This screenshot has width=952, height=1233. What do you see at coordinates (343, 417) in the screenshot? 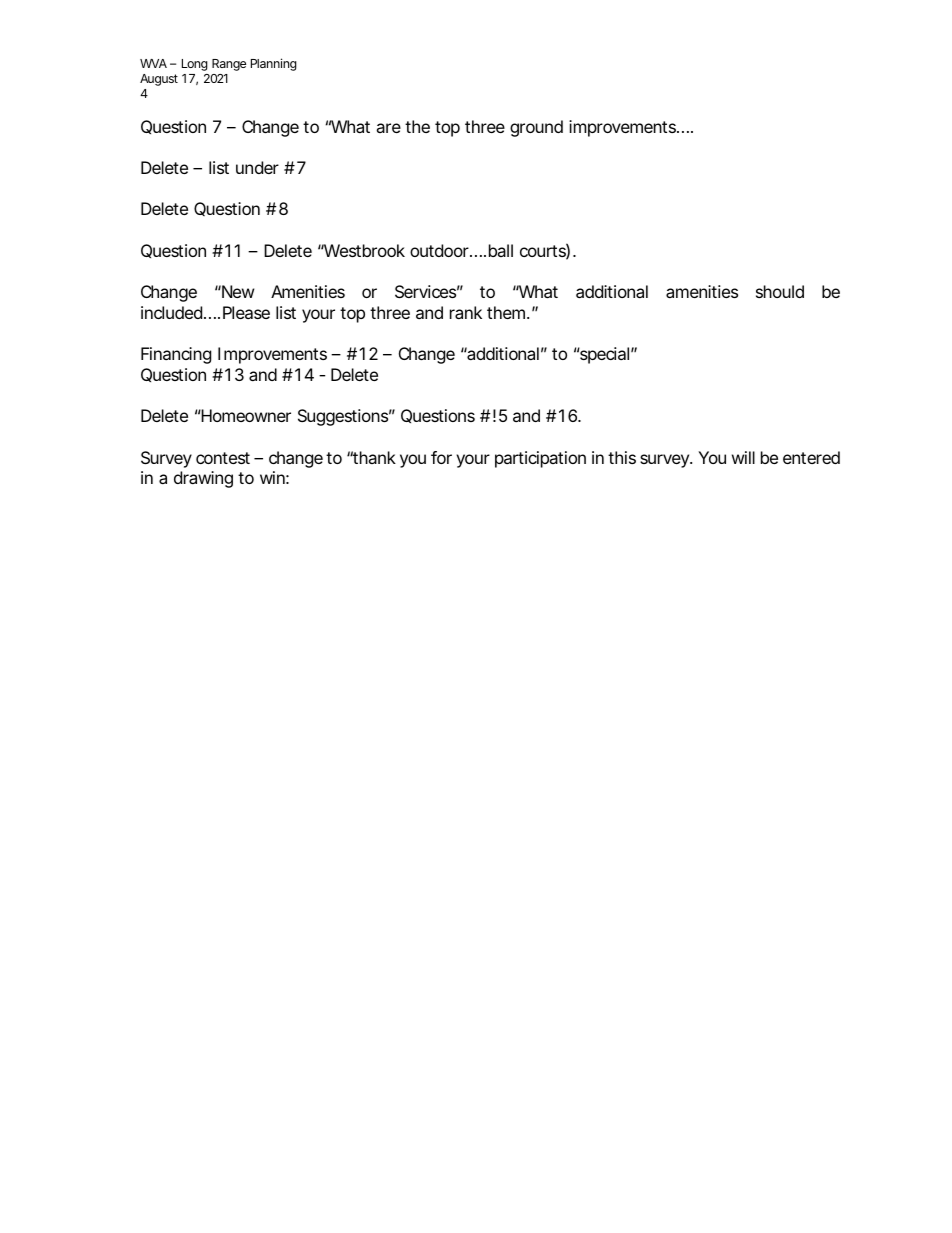
I see `Suggestions` at bounding box center [343, 417].
